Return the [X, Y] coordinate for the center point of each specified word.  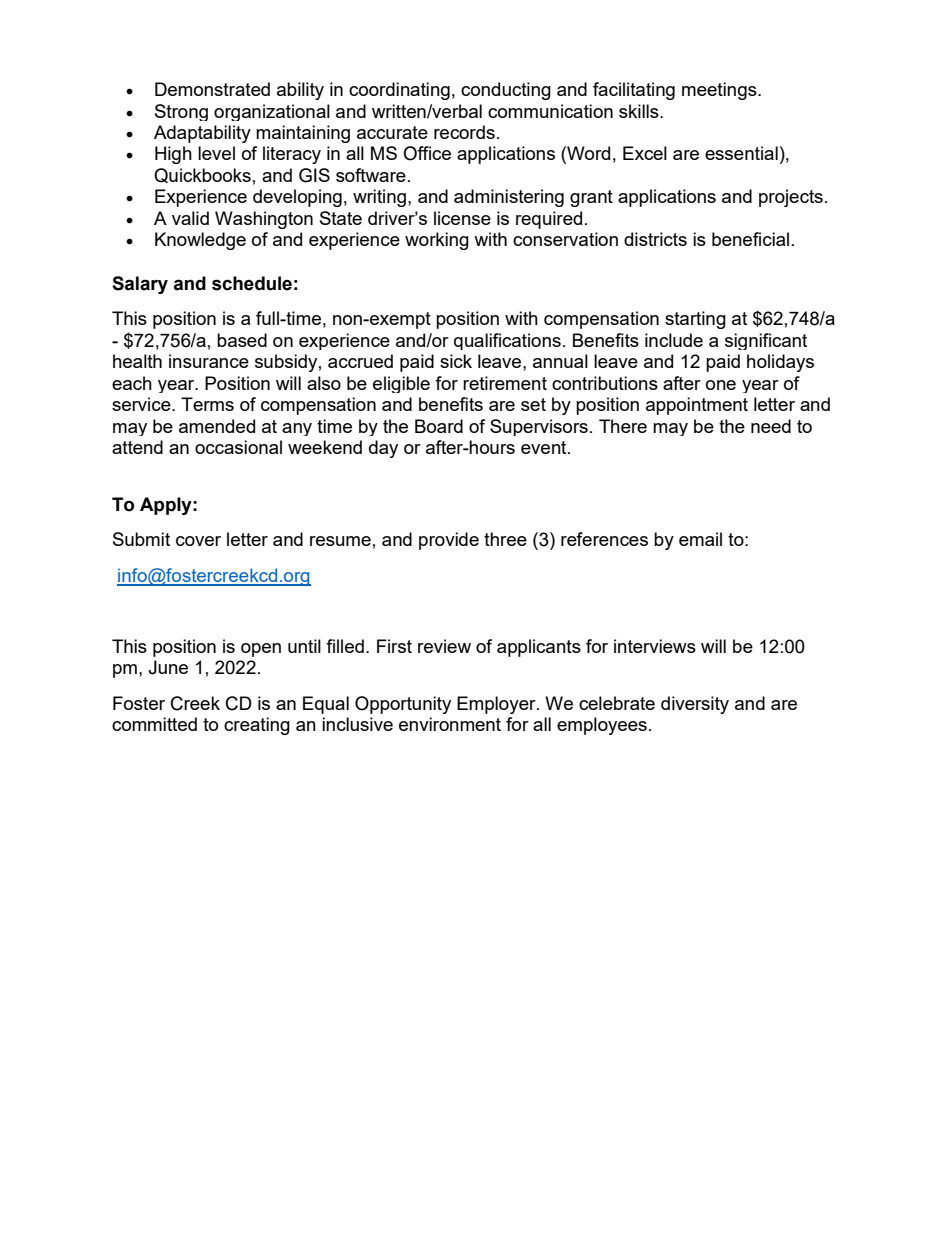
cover [198, 541]
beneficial [750, 239]
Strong [181, 112]
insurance [209, 361]
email [700, 539]
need [771, 426]
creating [257, 726]
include [674, 340]
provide [449, 541]
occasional [238, 447]
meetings [720, 91]
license [462, 218]
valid [190, 218]
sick [456, 361]
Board [439, 426]
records [464, 132]
